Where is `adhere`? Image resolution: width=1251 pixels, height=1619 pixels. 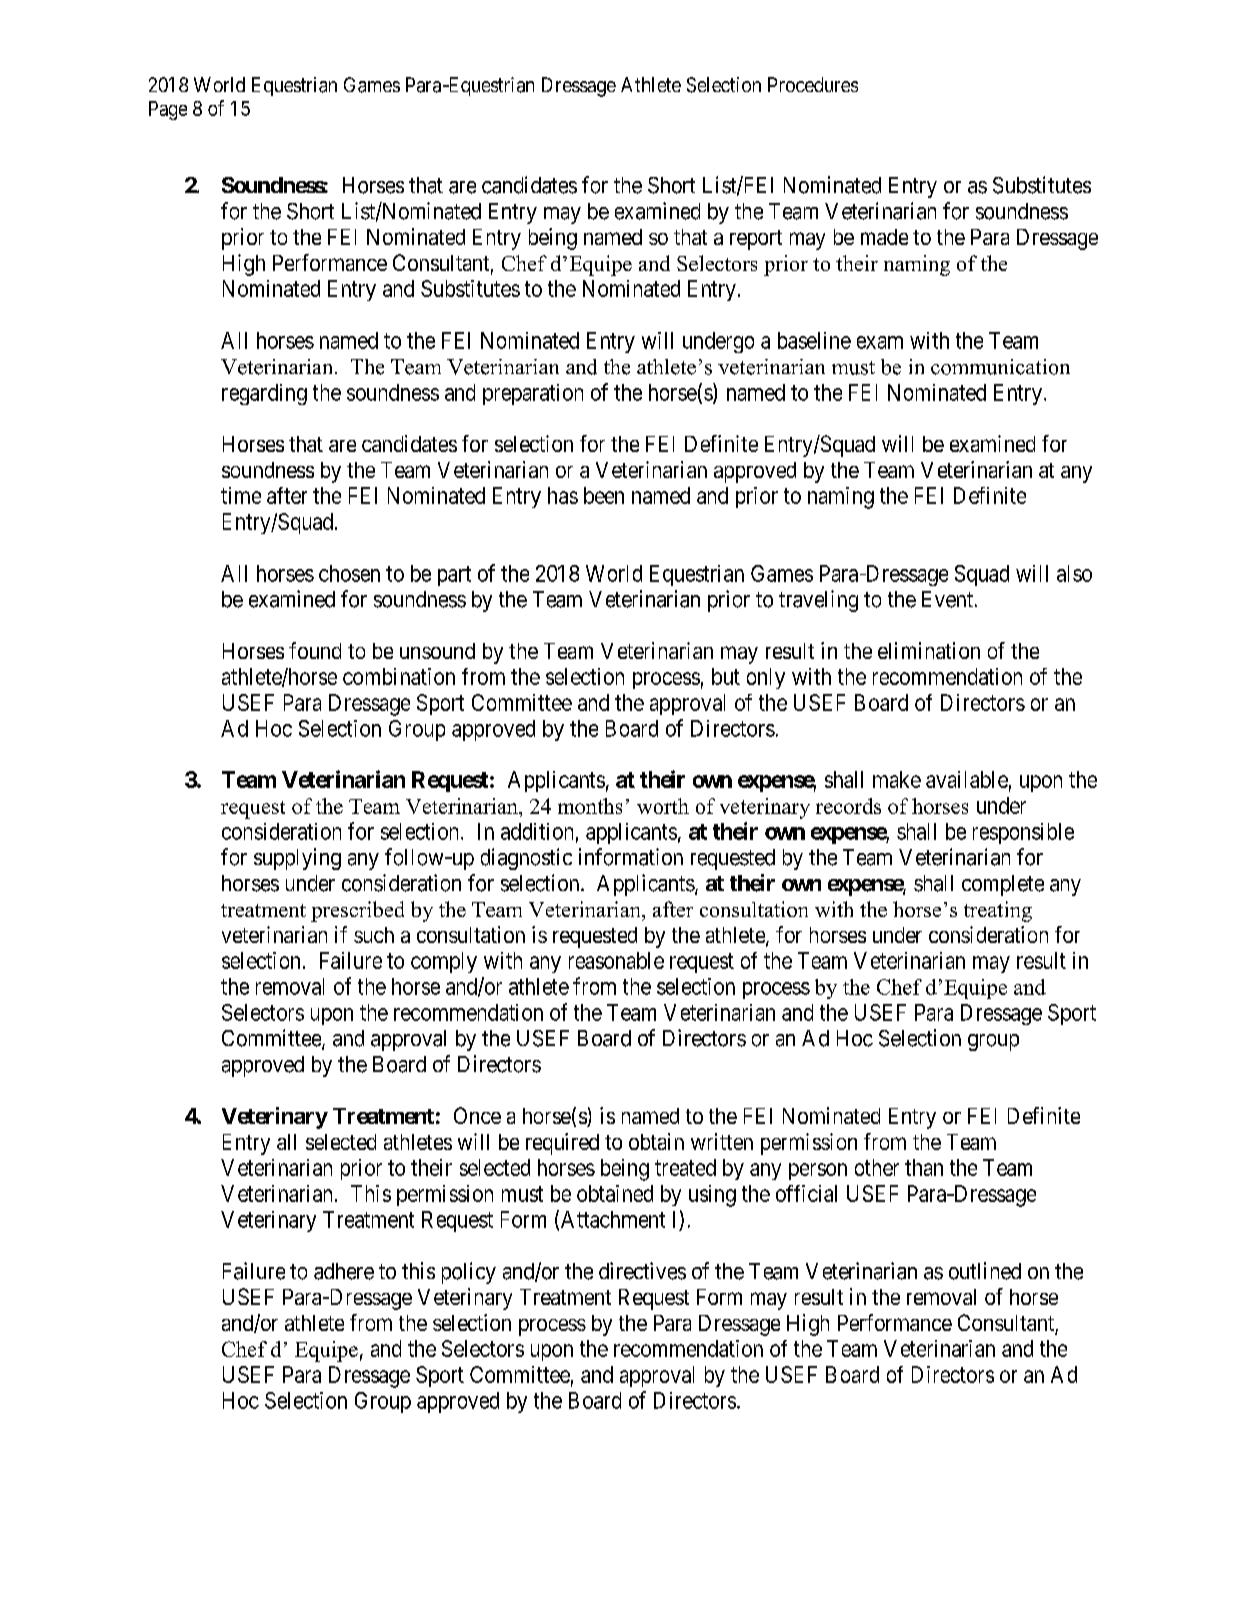
adhere is located at coordinates (344, 1271).
